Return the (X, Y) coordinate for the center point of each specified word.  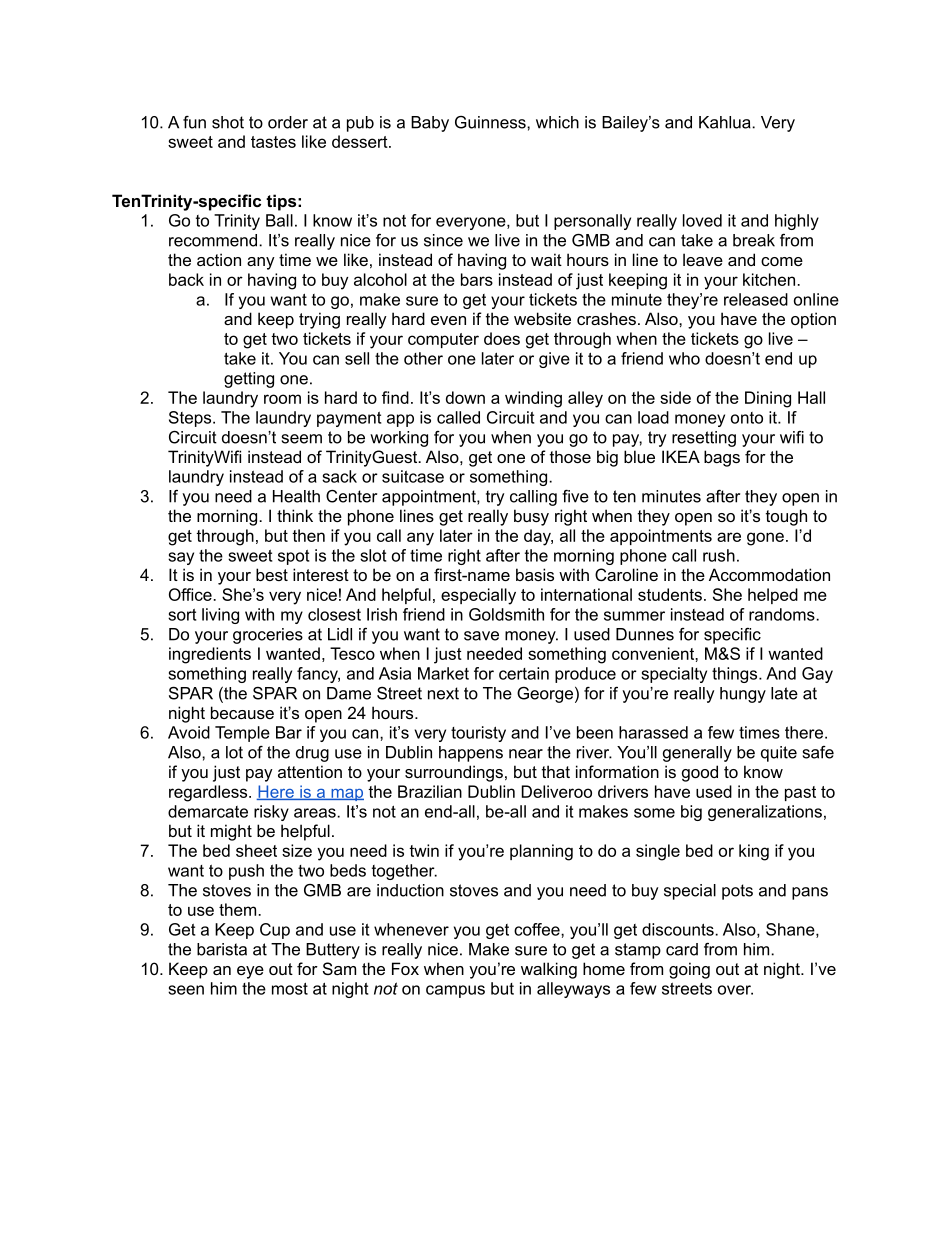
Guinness (491, 122)
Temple (242, 734)
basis (535, 574)
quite (779, 754)
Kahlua (726, 122)
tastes (273, 142)
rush (719, 555)
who (684, 358)
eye (250, 972)
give (554, 360)
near (526, 754)
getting (249, 380)
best (272, 574)
